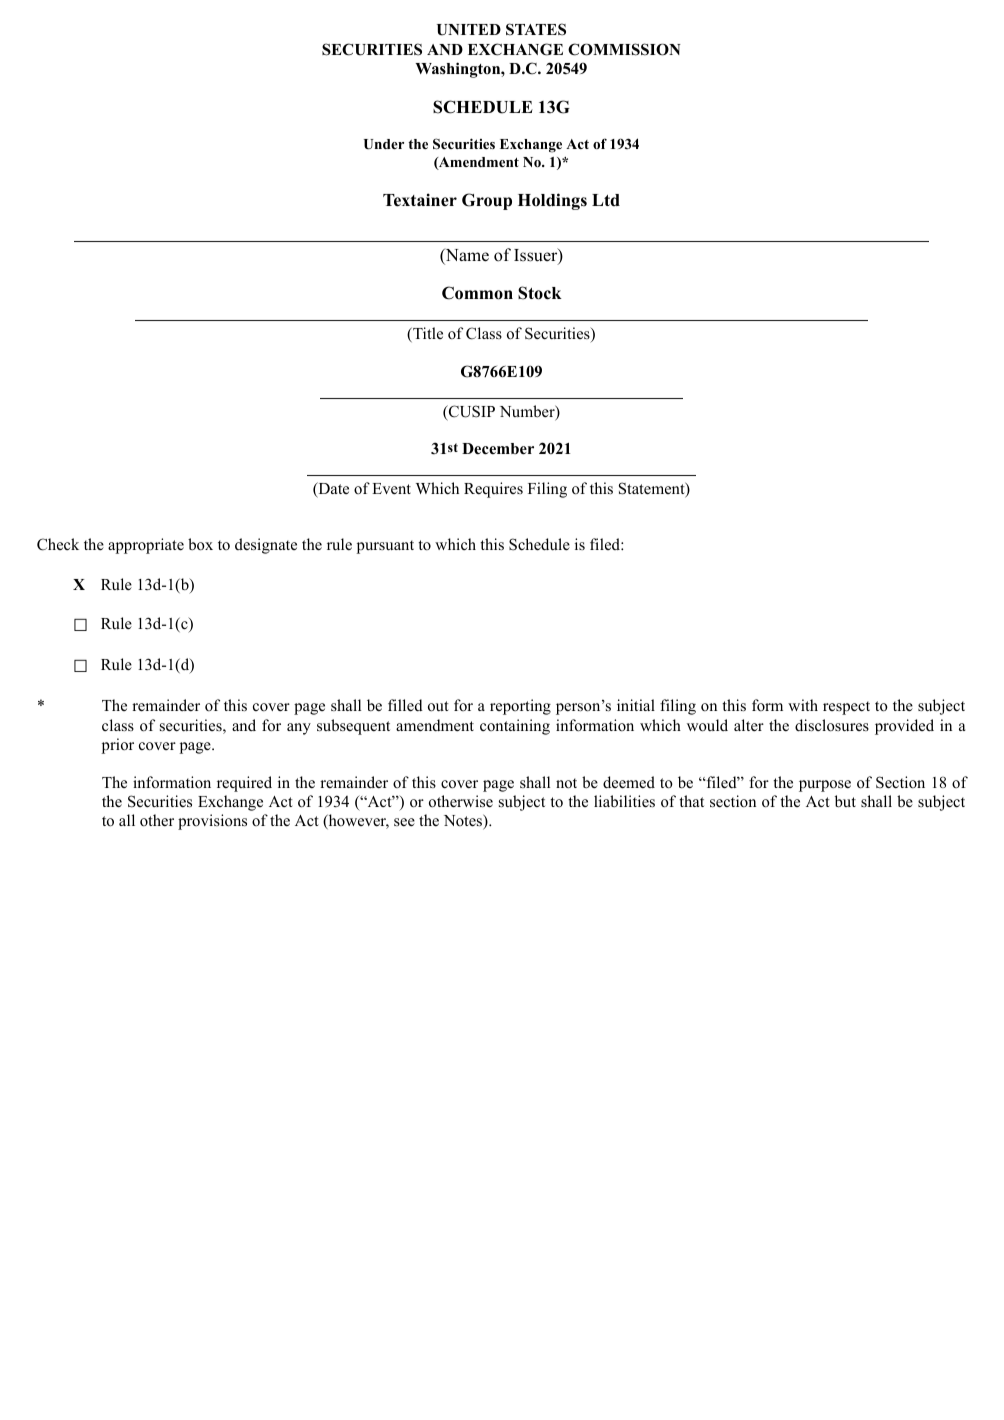  Describe the element at coordinates (624, 49) in the document. I see `COMMISSION` at that location.
